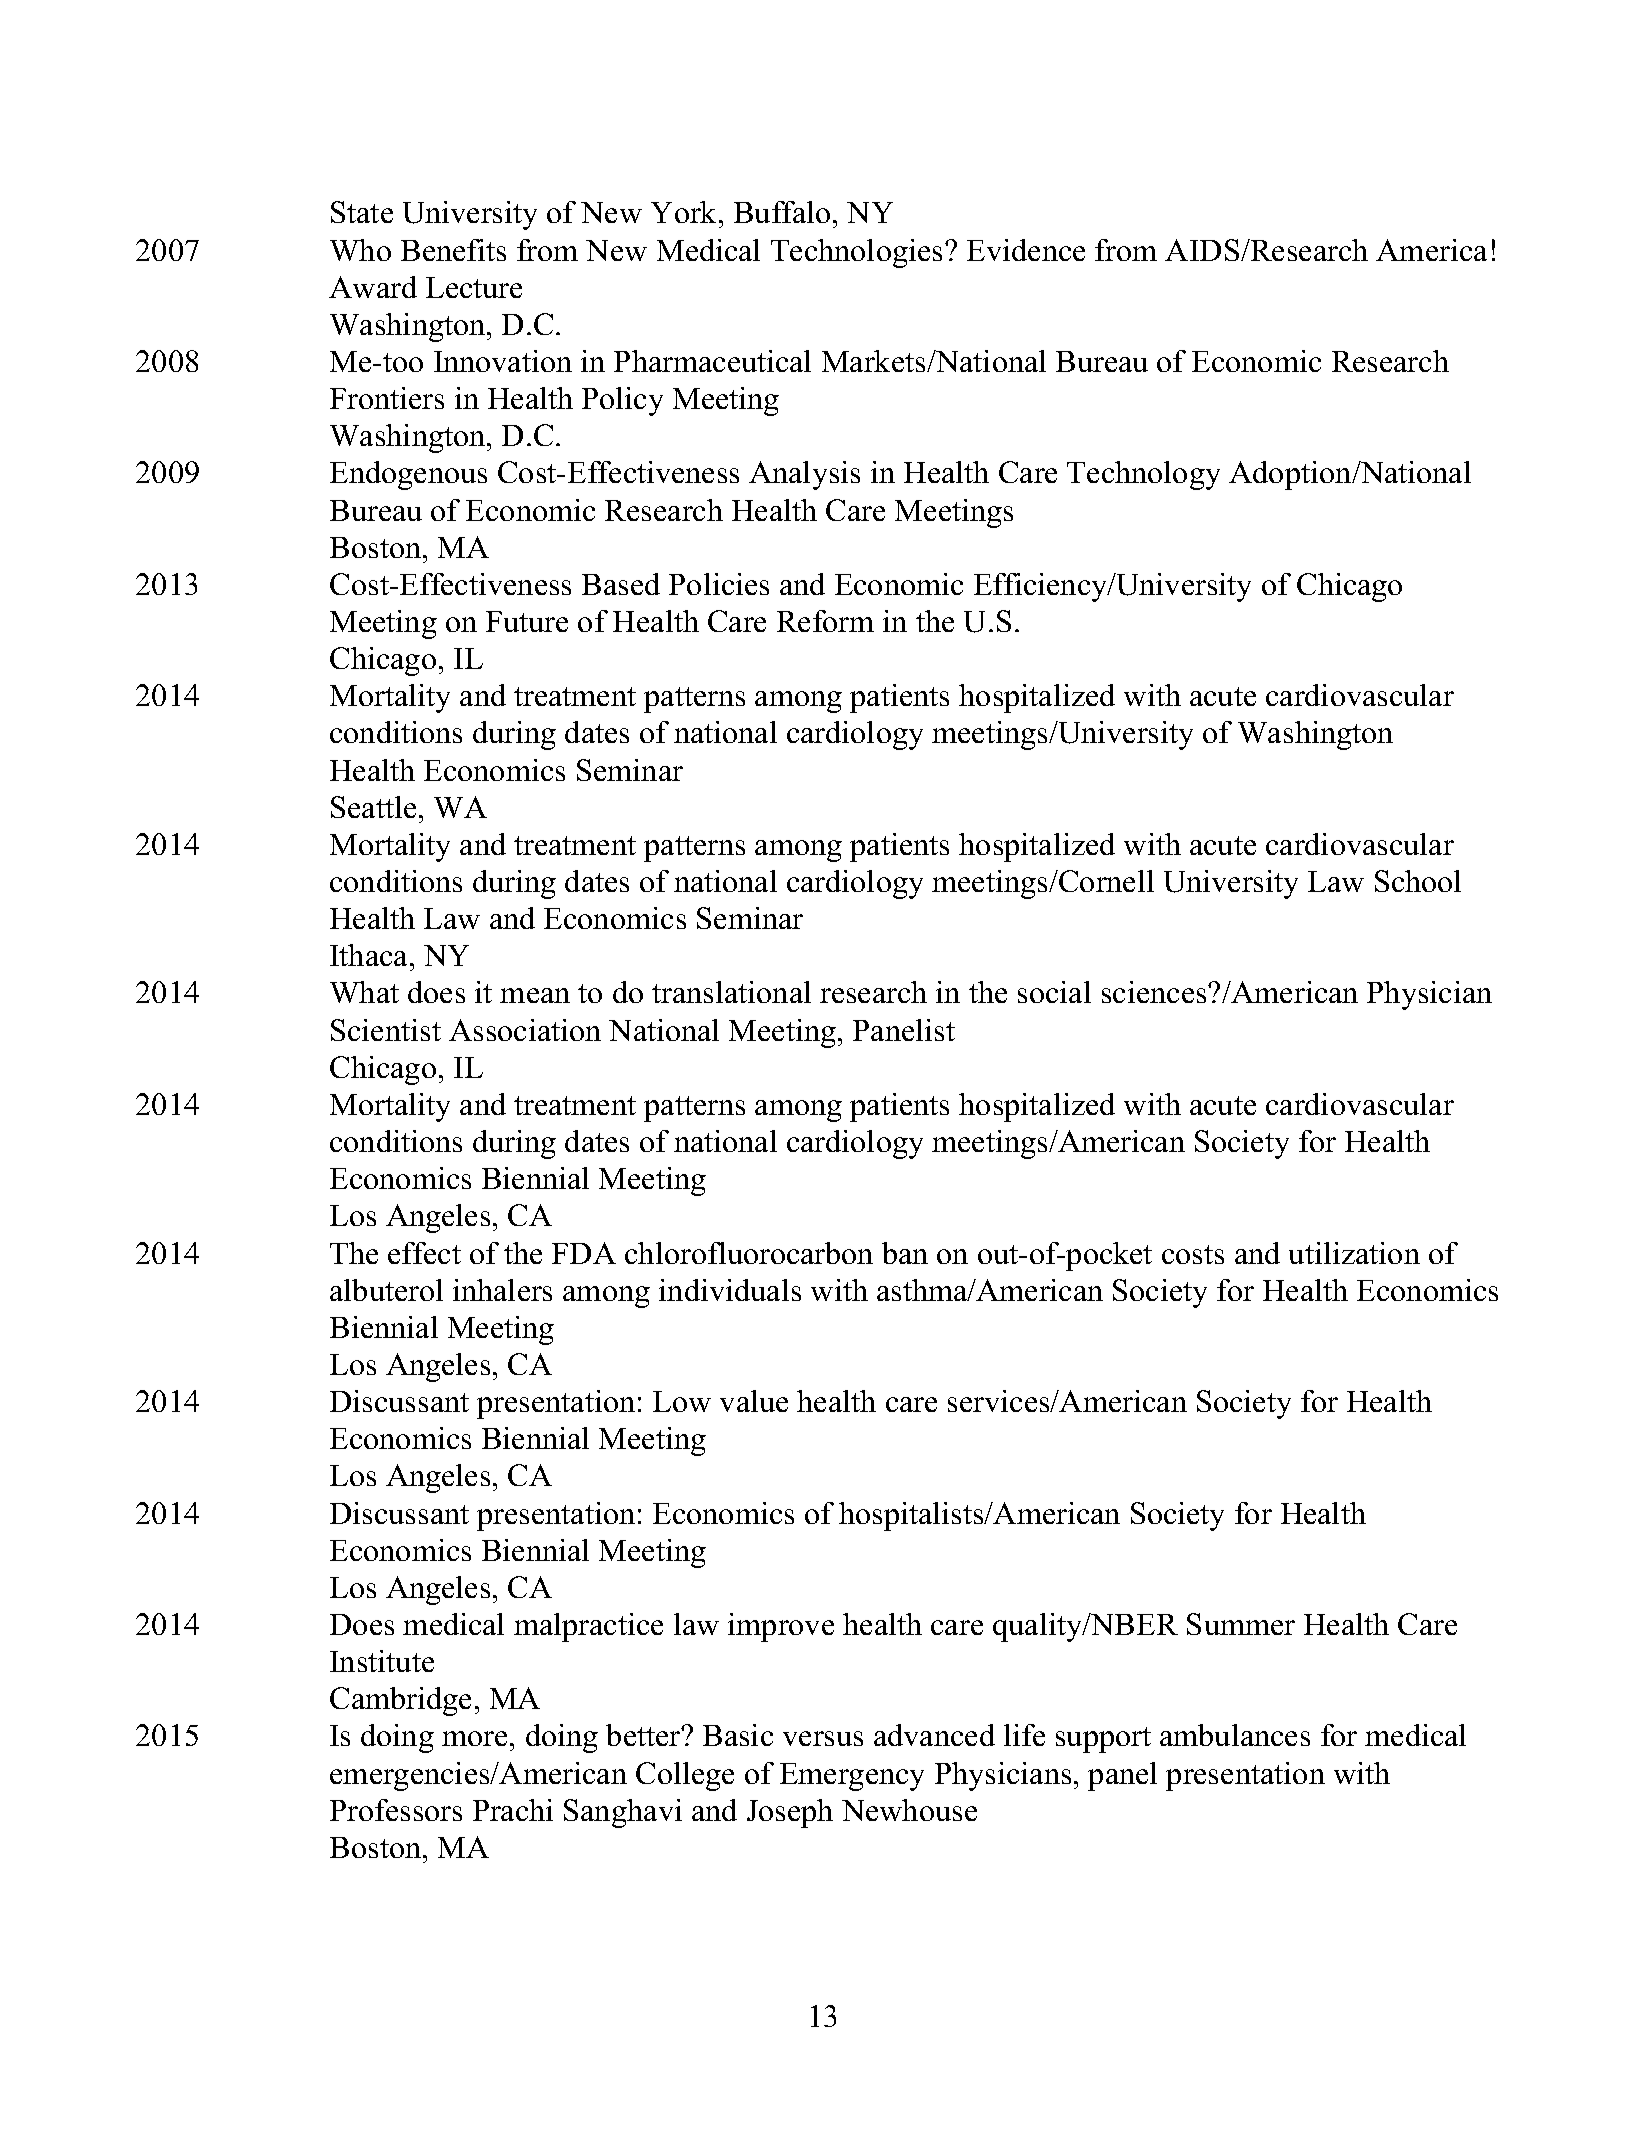  I want to click on Reform, so click(825, 621).
